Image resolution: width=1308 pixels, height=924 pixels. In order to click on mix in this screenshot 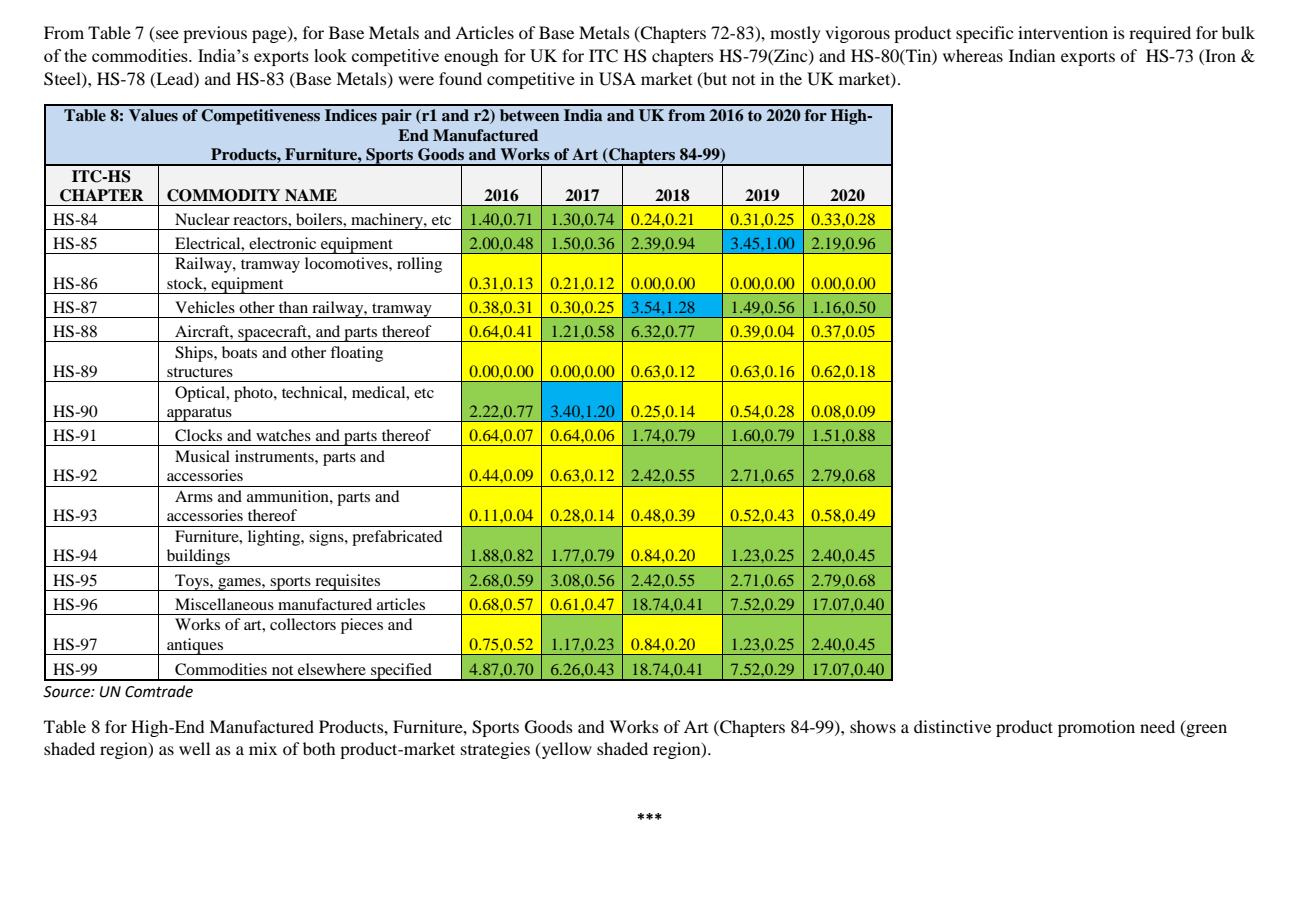, I will do `click(263, 748)`.
